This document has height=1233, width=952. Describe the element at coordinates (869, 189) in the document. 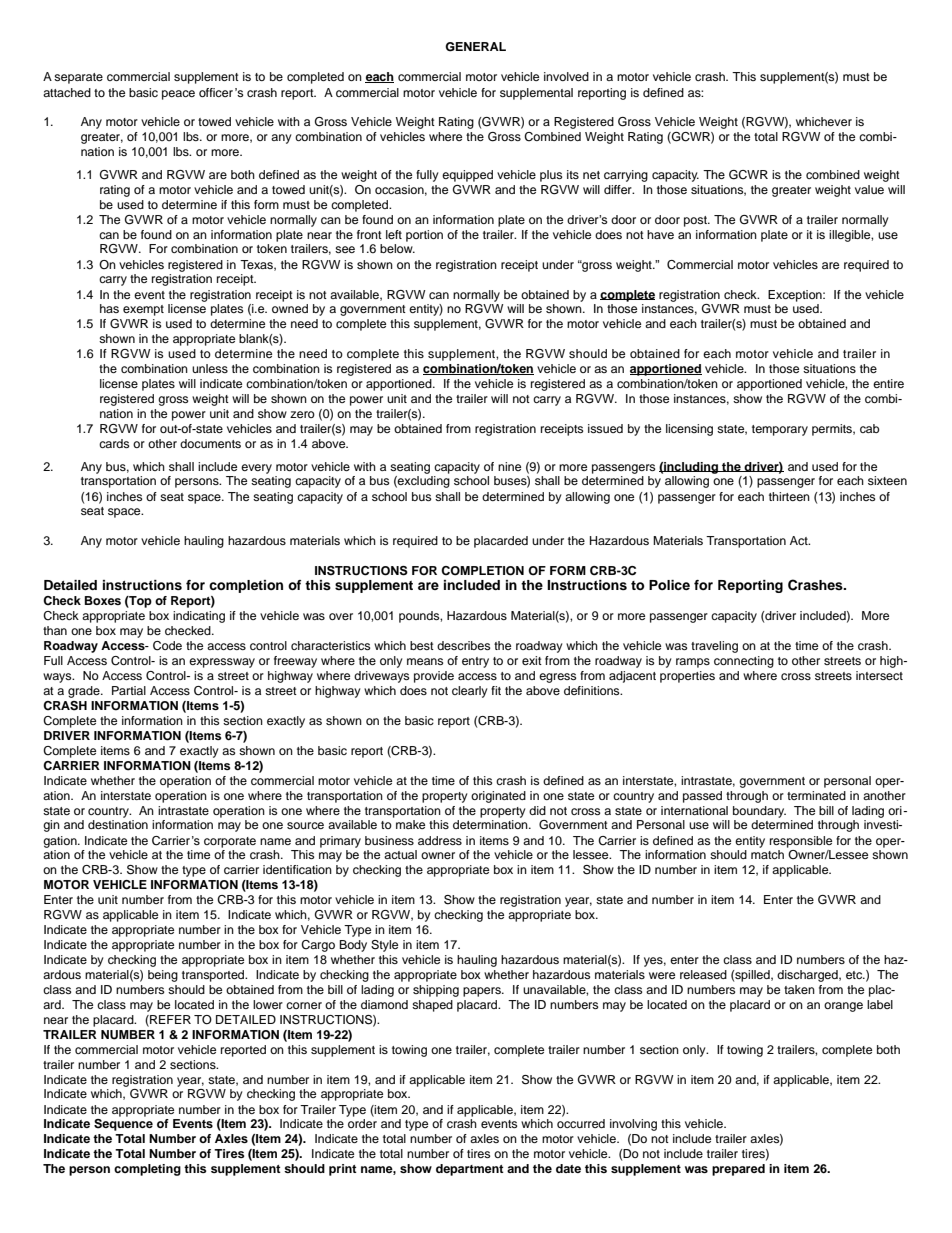

I see `value` at that location.
